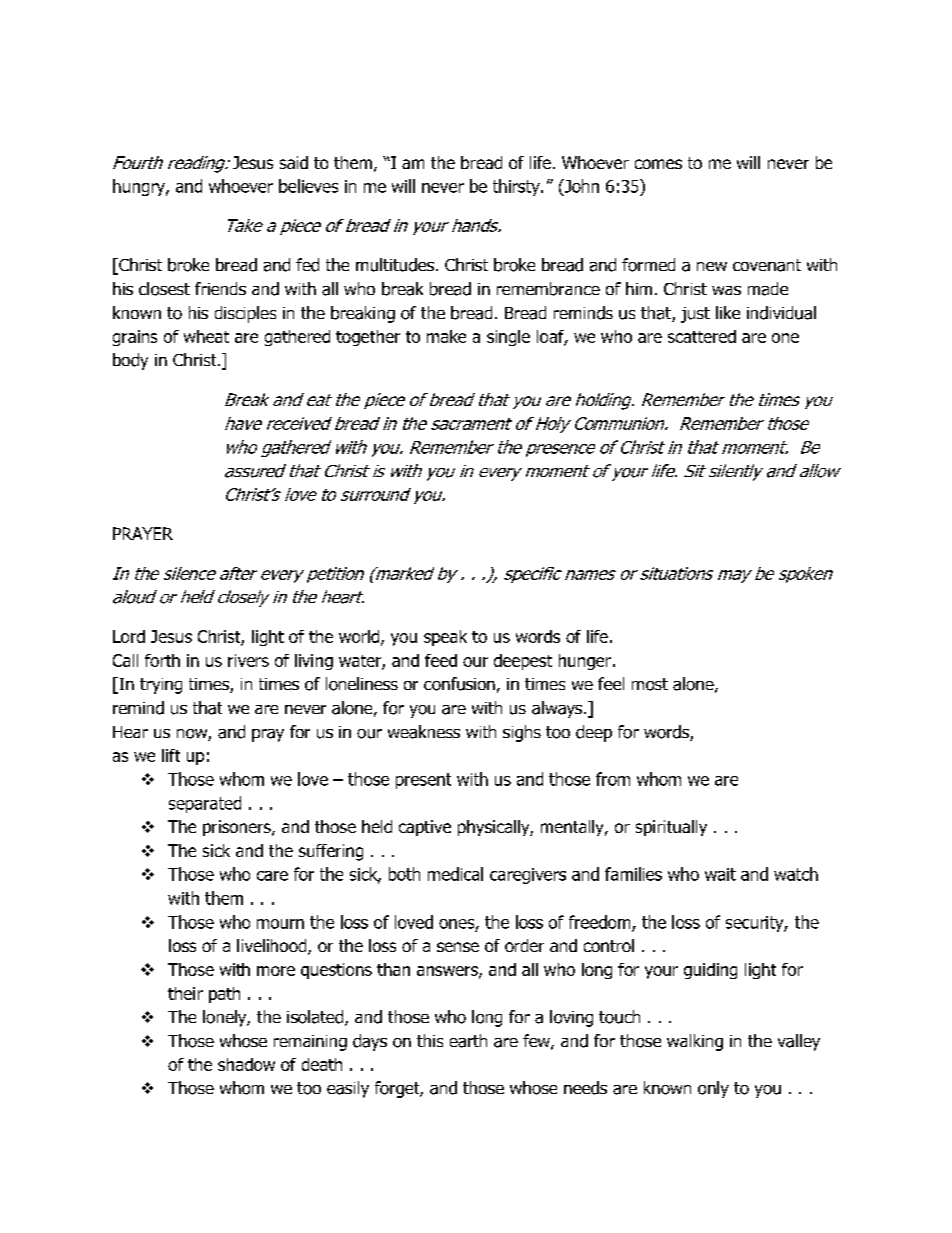 This screenshot has width=952, height=1233. Describe the element at coordinates (294, 162) in the screenshot. I see `said` at that location.
